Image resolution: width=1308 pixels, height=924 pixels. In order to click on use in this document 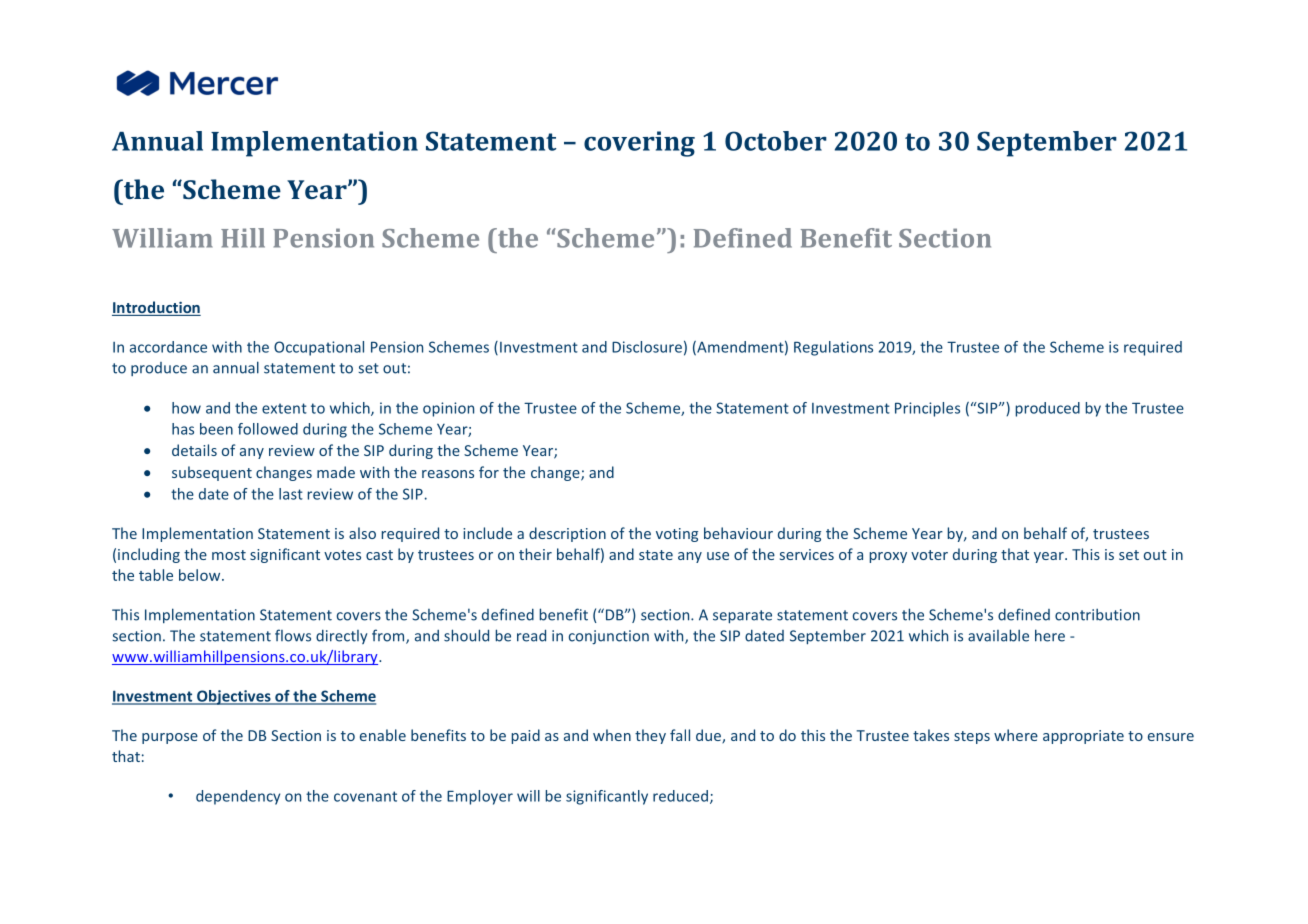, I will do `click(718, 556)`.
